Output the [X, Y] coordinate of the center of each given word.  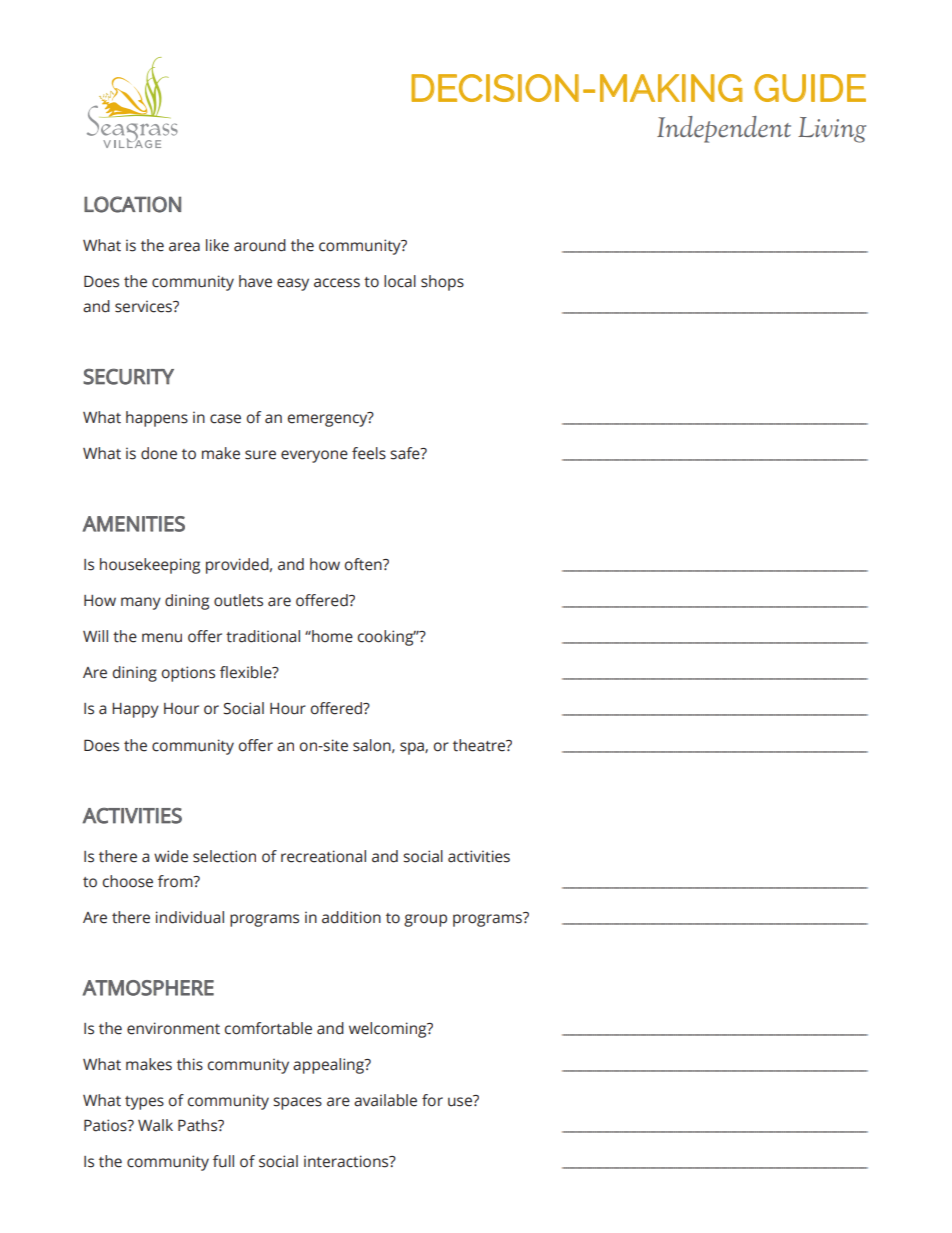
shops [442, 283]
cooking [387, 638]
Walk [155, 1125]
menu [162, 638]
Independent [724, 129]
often [364, 564]
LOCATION [132, 204]
